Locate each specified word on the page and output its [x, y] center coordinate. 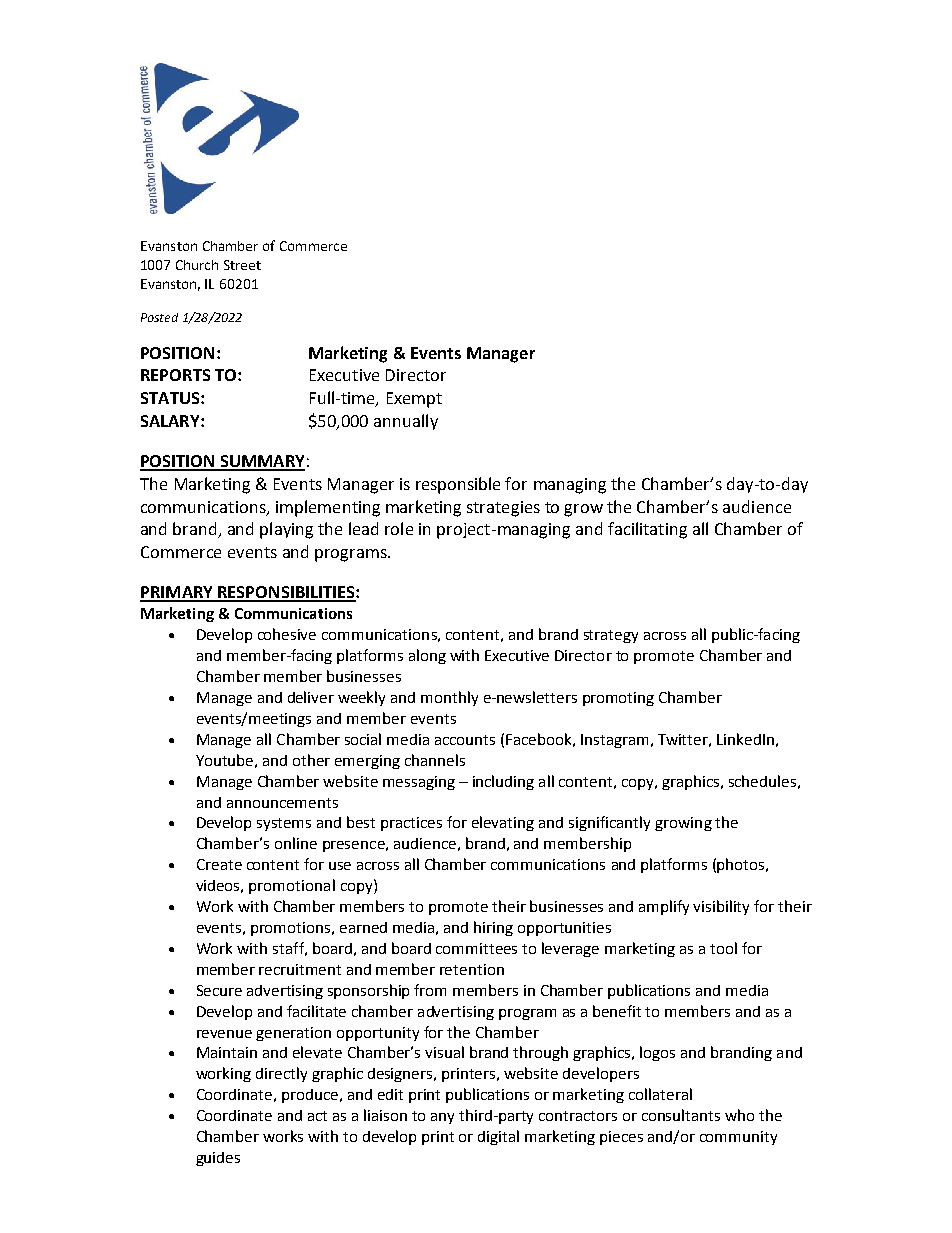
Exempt [414, 400]
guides [218, 1159]
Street [242, 265]
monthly [449, 698]
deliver [311, 697]
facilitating [647, 530]
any [442, 1118]
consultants [681, 1115]
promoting [618, 699]
